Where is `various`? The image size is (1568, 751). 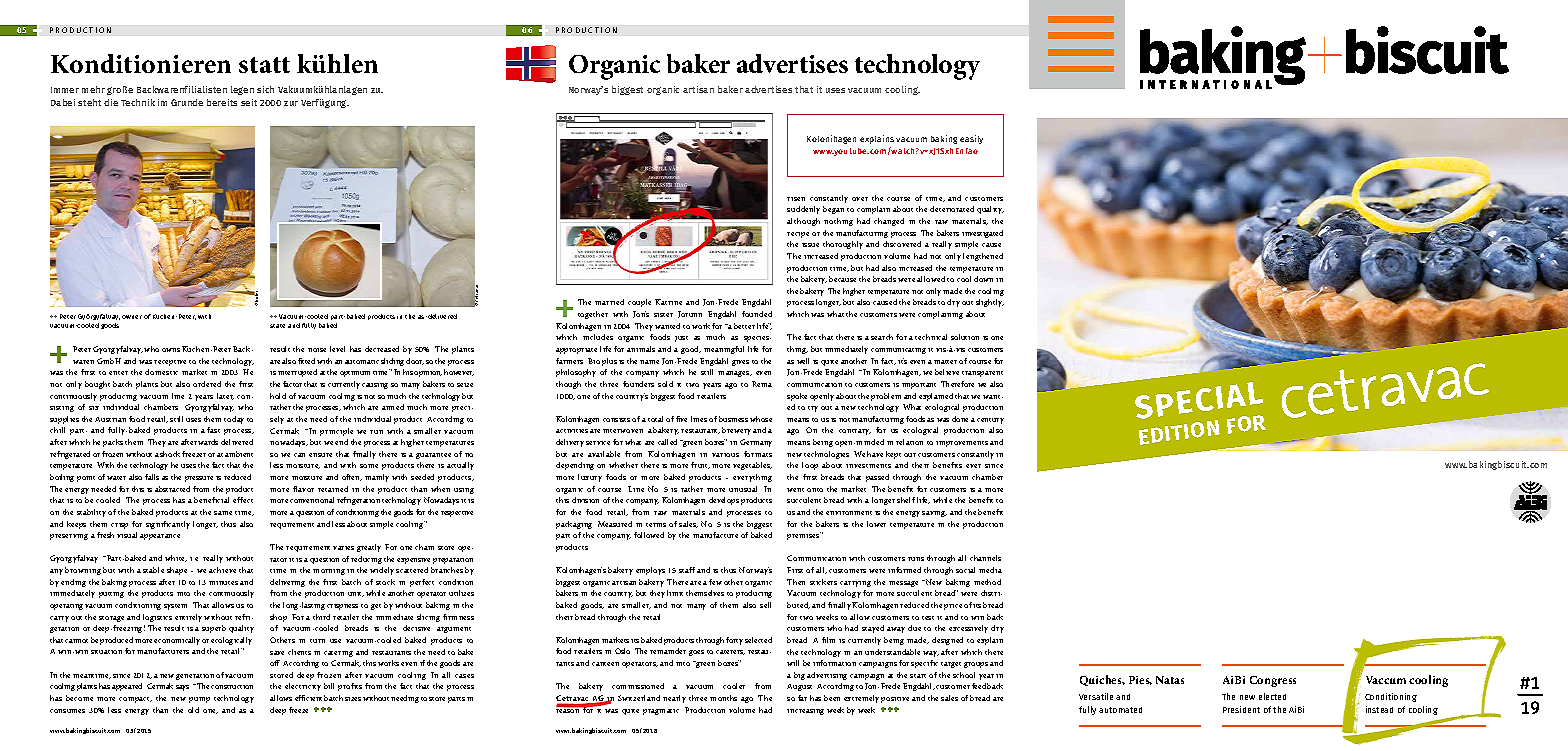
various is located at coordinates (725, 455).
